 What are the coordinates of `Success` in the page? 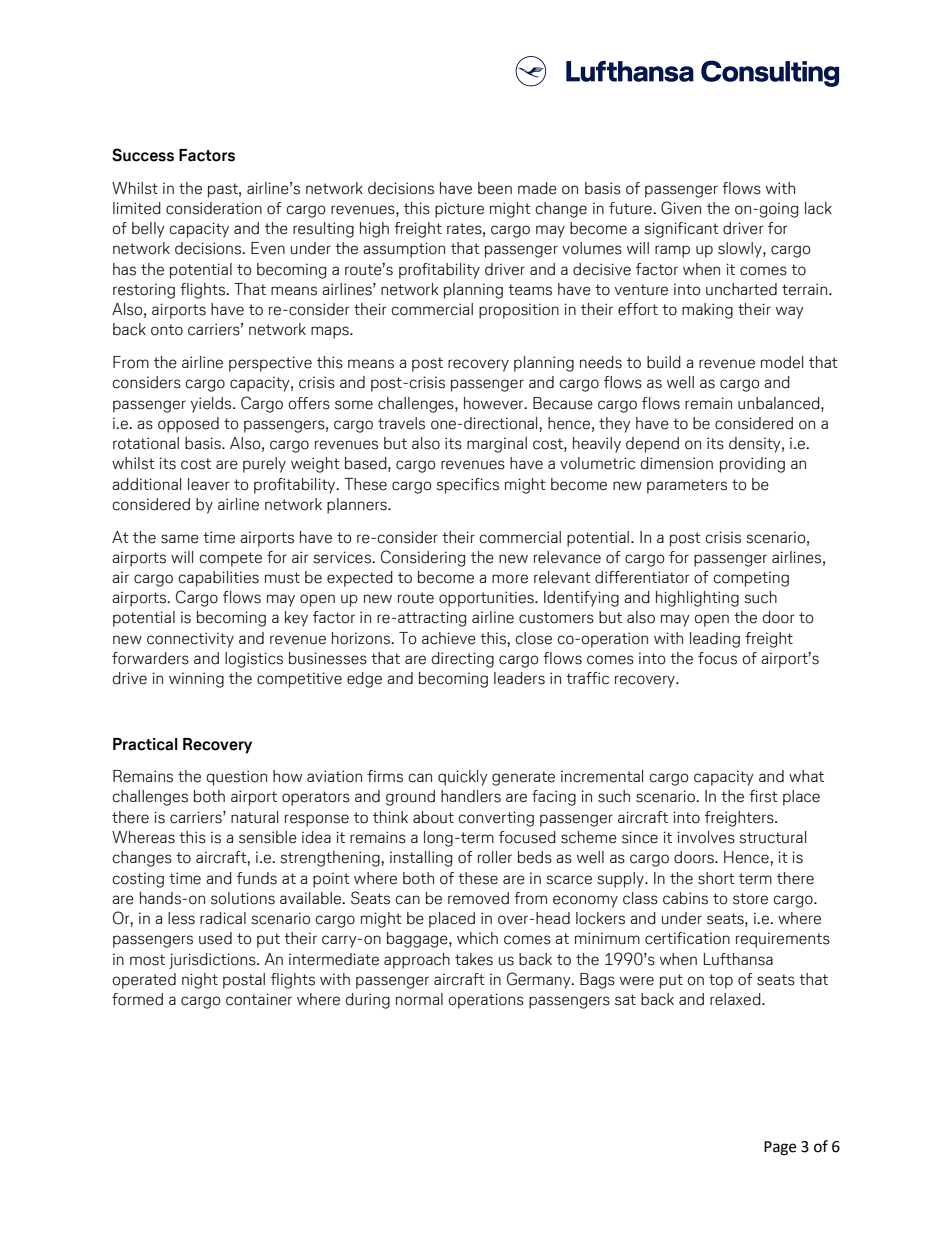 It's located at (143, 155).
